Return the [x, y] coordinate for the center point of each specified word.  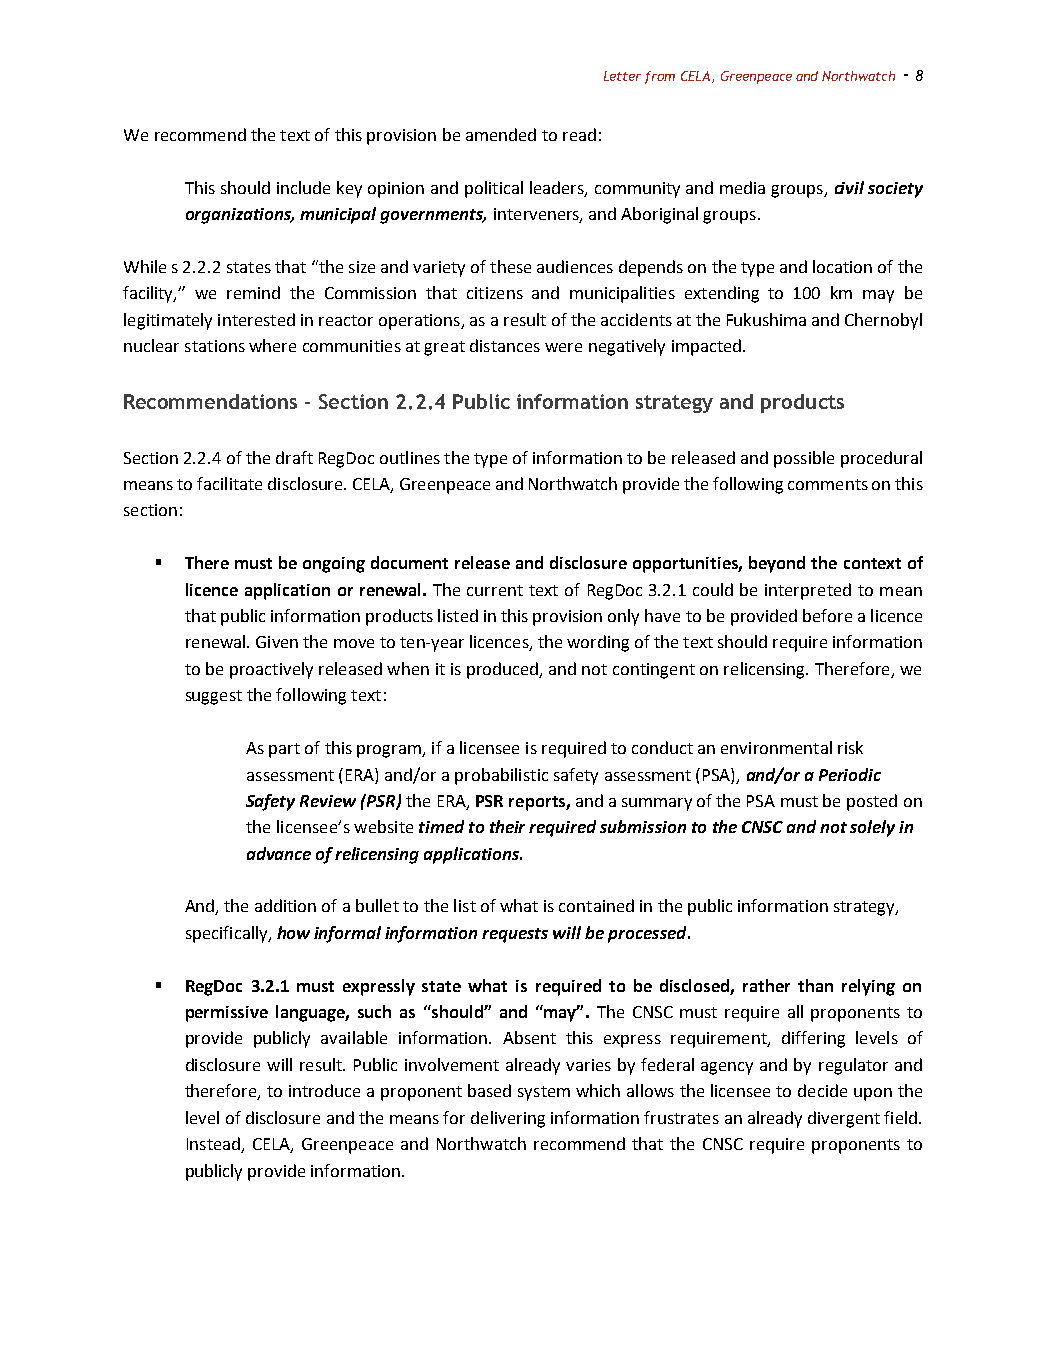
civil [849, 187]
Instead [214, 1145]
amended [501, 134]
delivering [508, 1119]
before [827, 615]
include [303, 187]
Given [277, 642]
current [495, 590]
